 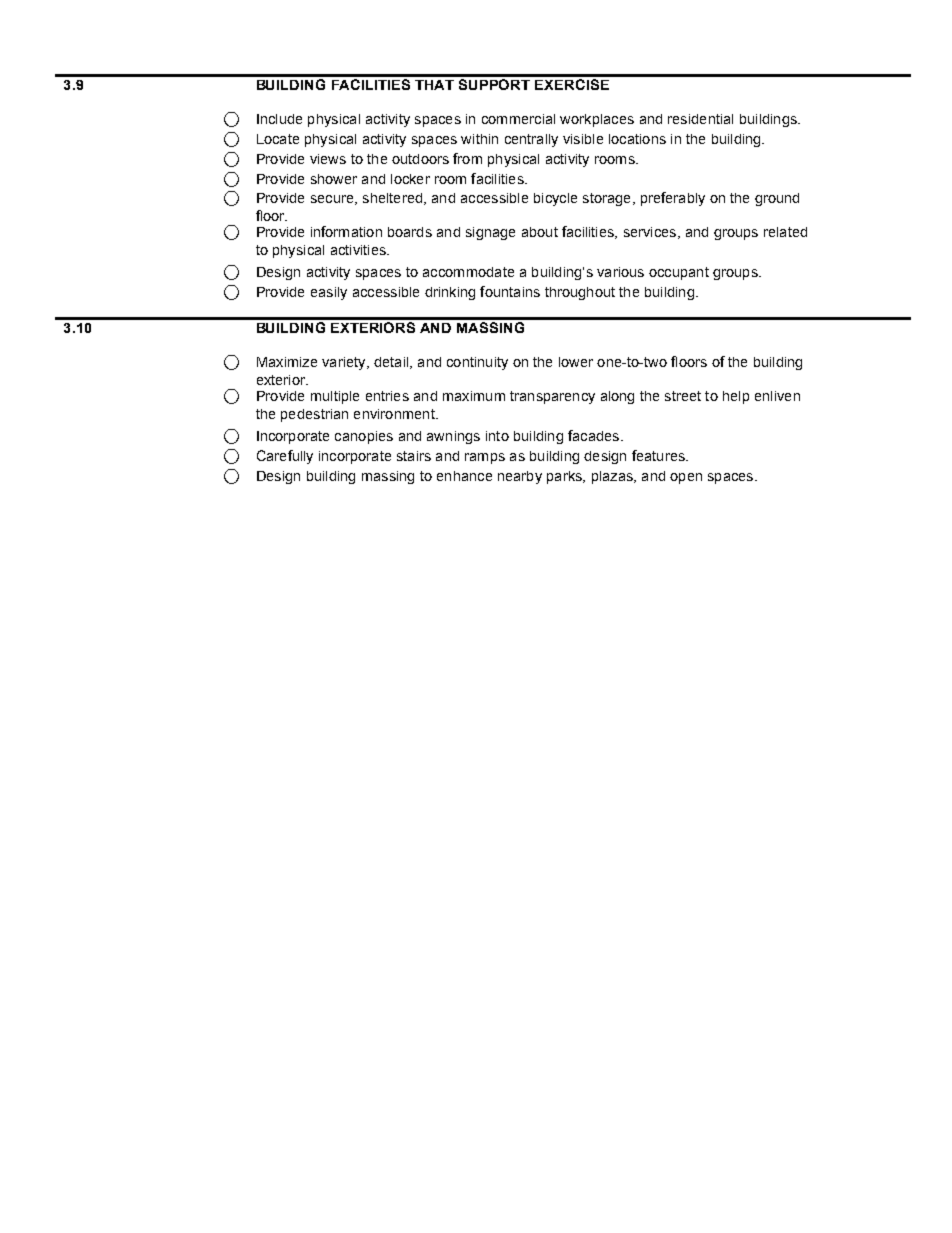 I want to click on open, so click(x=686, y=478).
